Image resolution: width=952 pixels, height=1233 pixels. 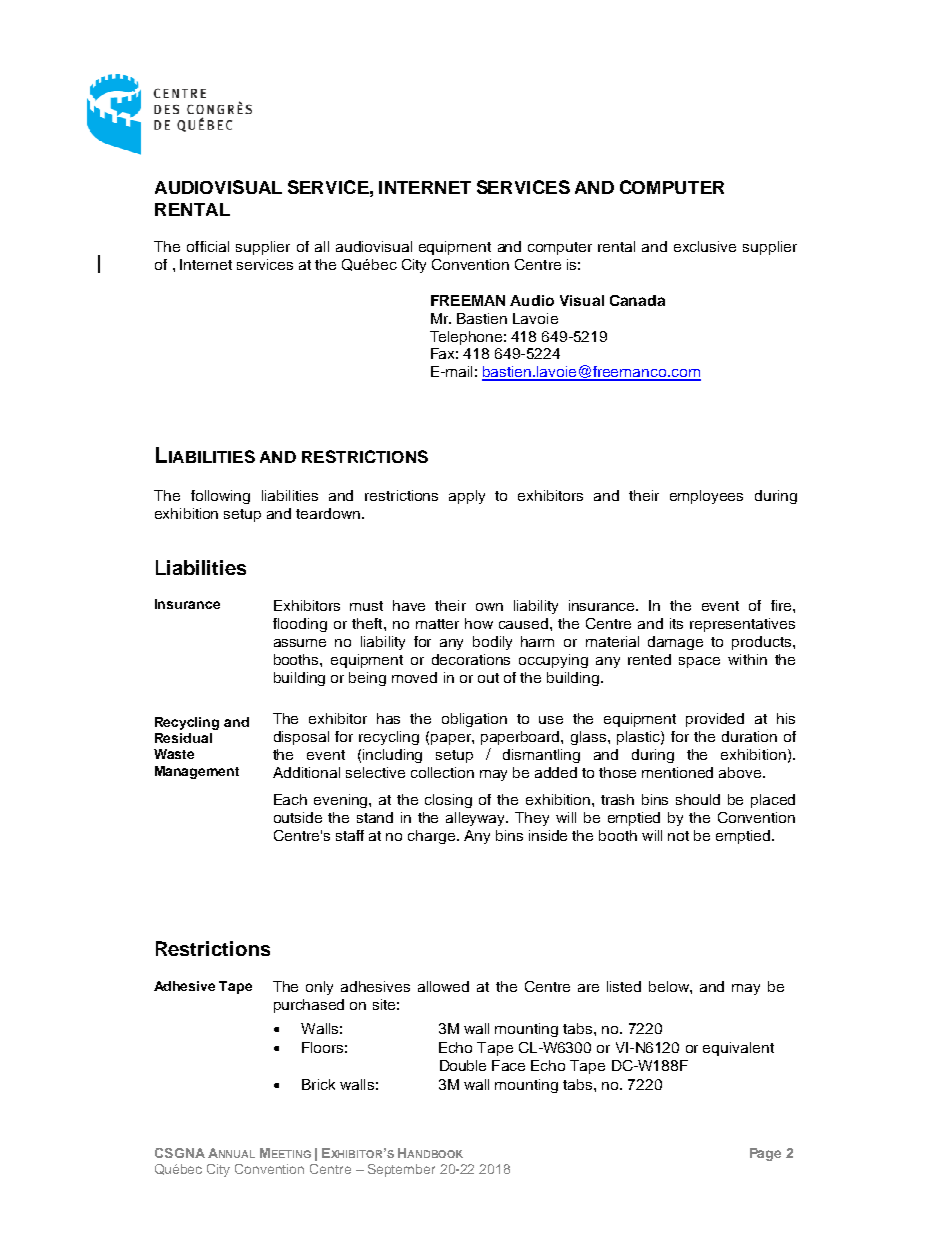 I want to click on outside, so click(x=298, y=817).
